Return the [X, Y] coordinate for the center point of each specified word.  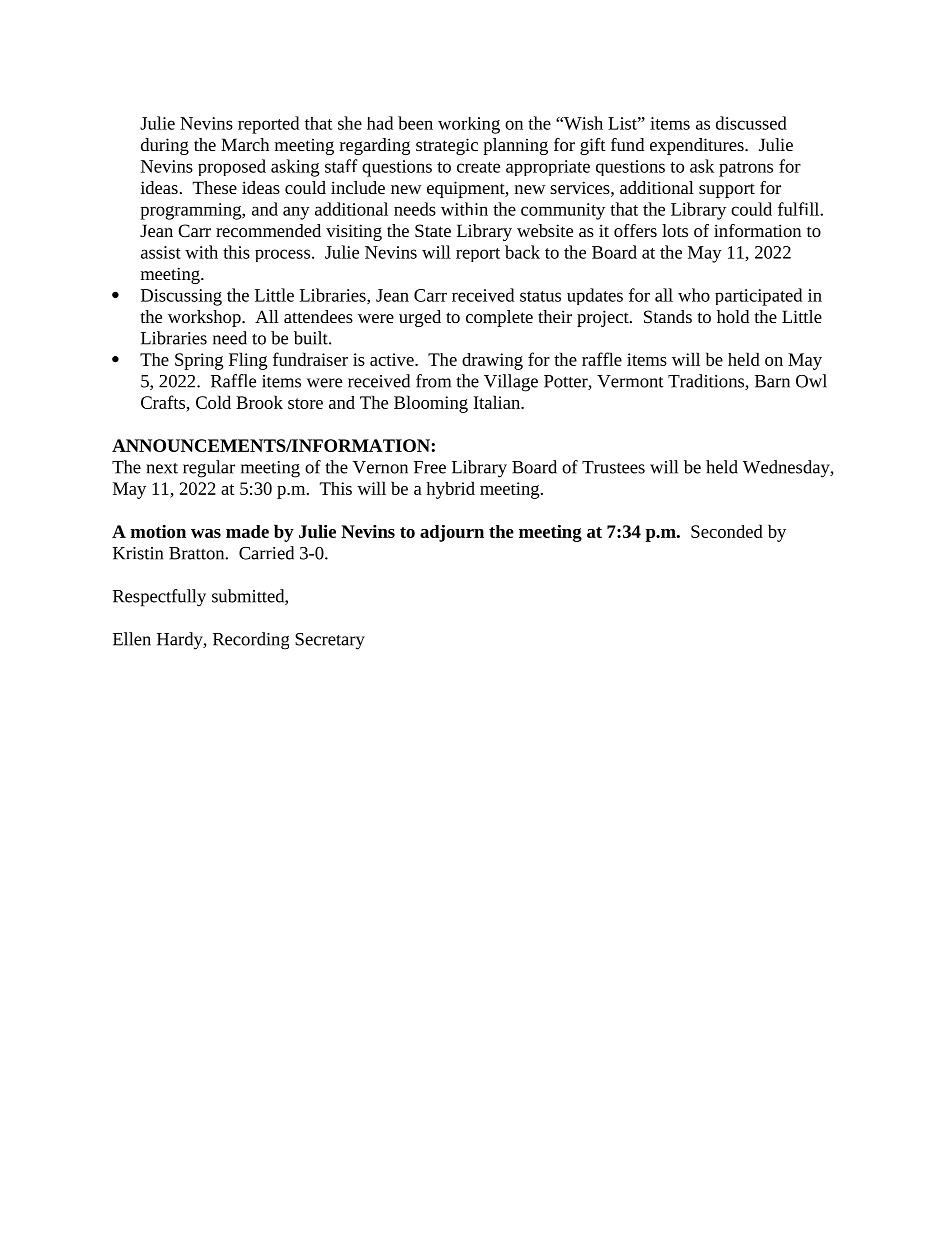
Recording [251, 641]
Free [430, 467]
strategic [447, 146]
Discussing [181, 297]
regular [209, 469]
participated [758, 297]
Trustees [613, 467]
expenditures [698, 146]
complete [499, 318]
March [245, 144]
